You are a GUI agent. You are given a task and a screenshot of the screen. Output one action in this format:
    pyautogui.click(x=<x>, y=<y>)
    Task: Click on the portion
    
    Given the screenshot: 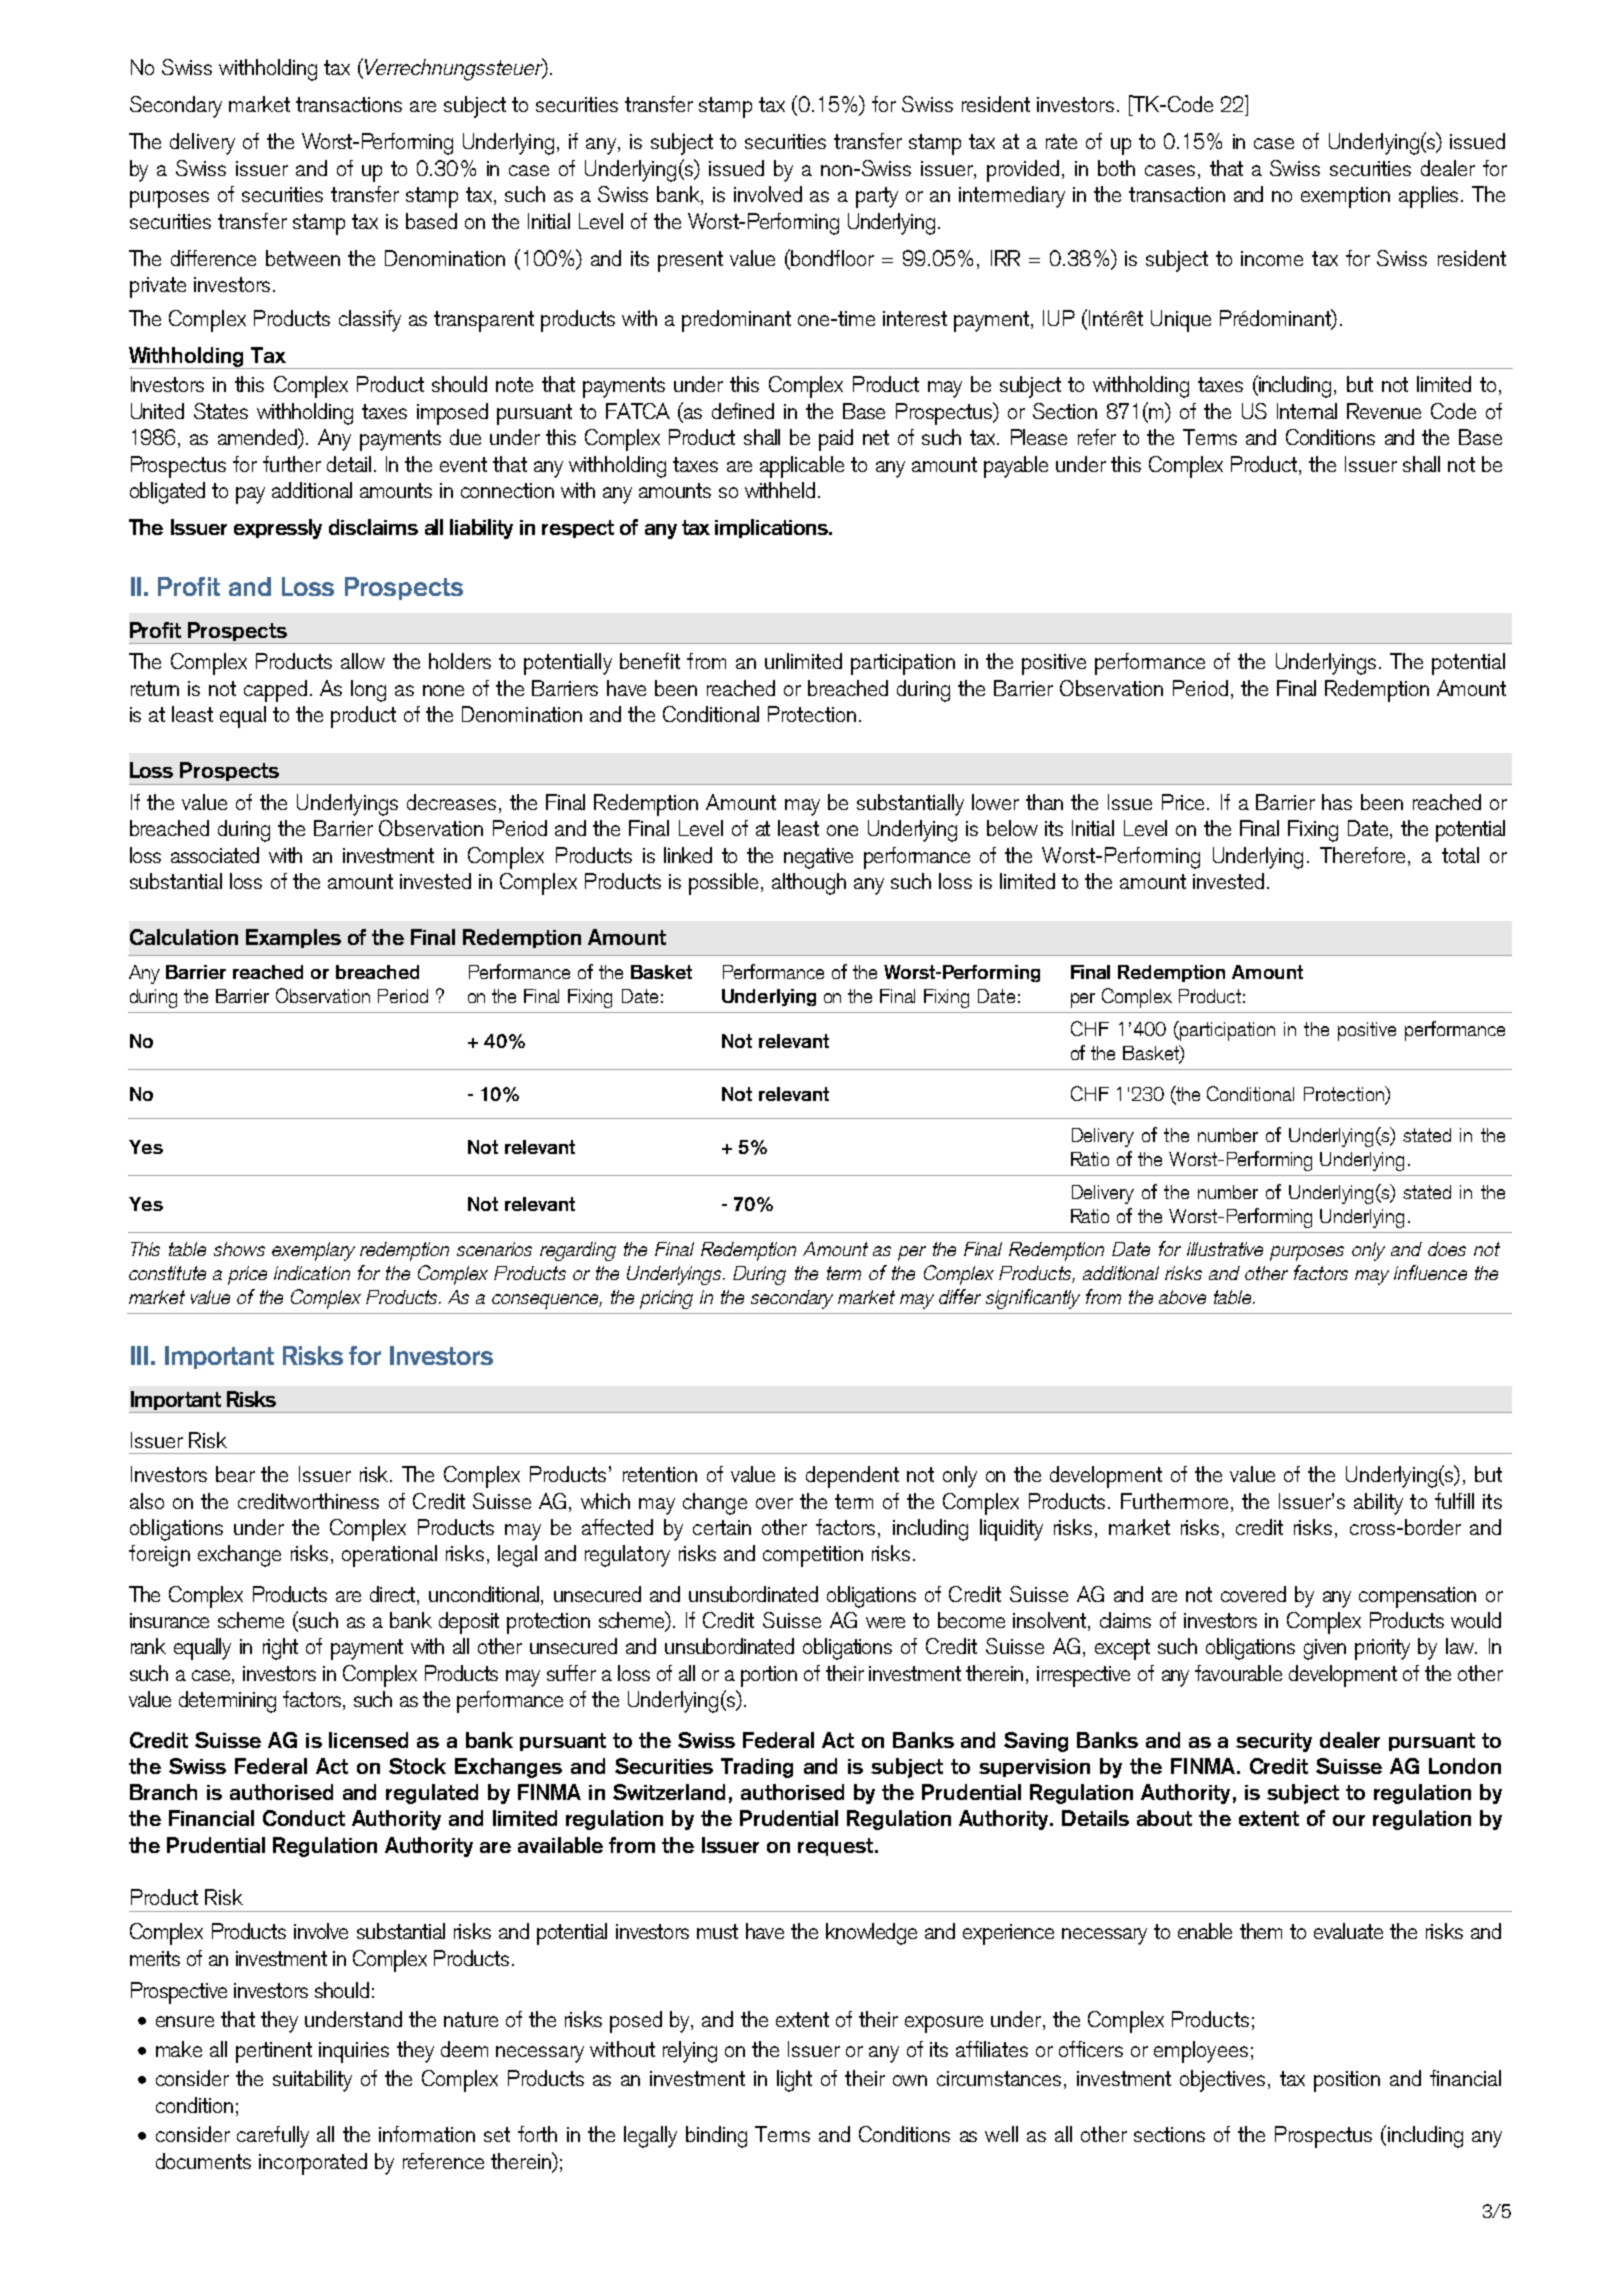 What is the action you would take?
    pyautogui.click(x=769, y=1676)
